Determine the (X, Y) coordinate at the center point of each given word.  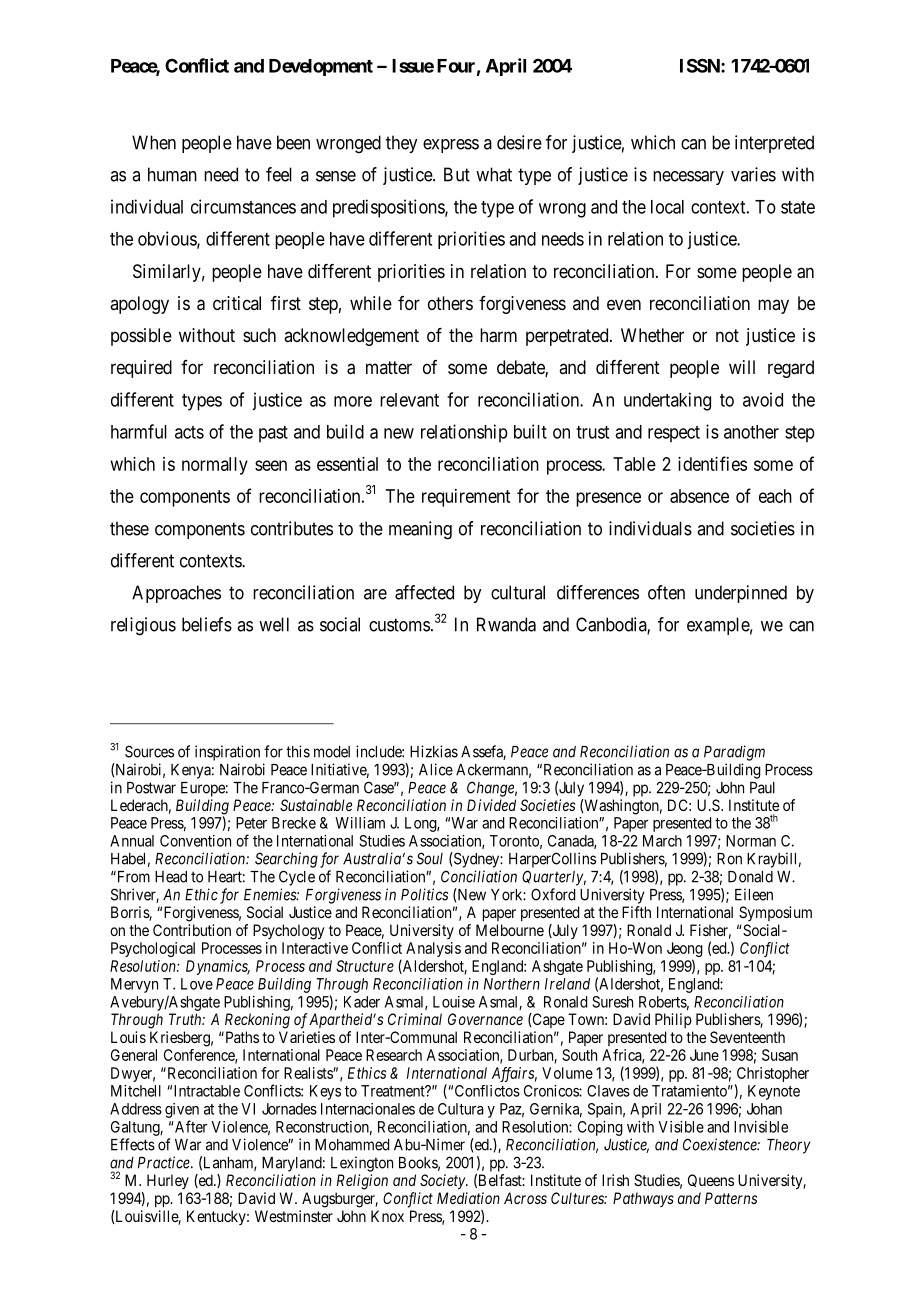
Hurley (168, 1181)
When (154, 142)
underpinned (741, 594)
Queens (711, 1180)
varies (753, 174)
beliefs (207, 624)
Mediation (468, 1198)
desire (519, 142)
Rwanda (506, 624)
